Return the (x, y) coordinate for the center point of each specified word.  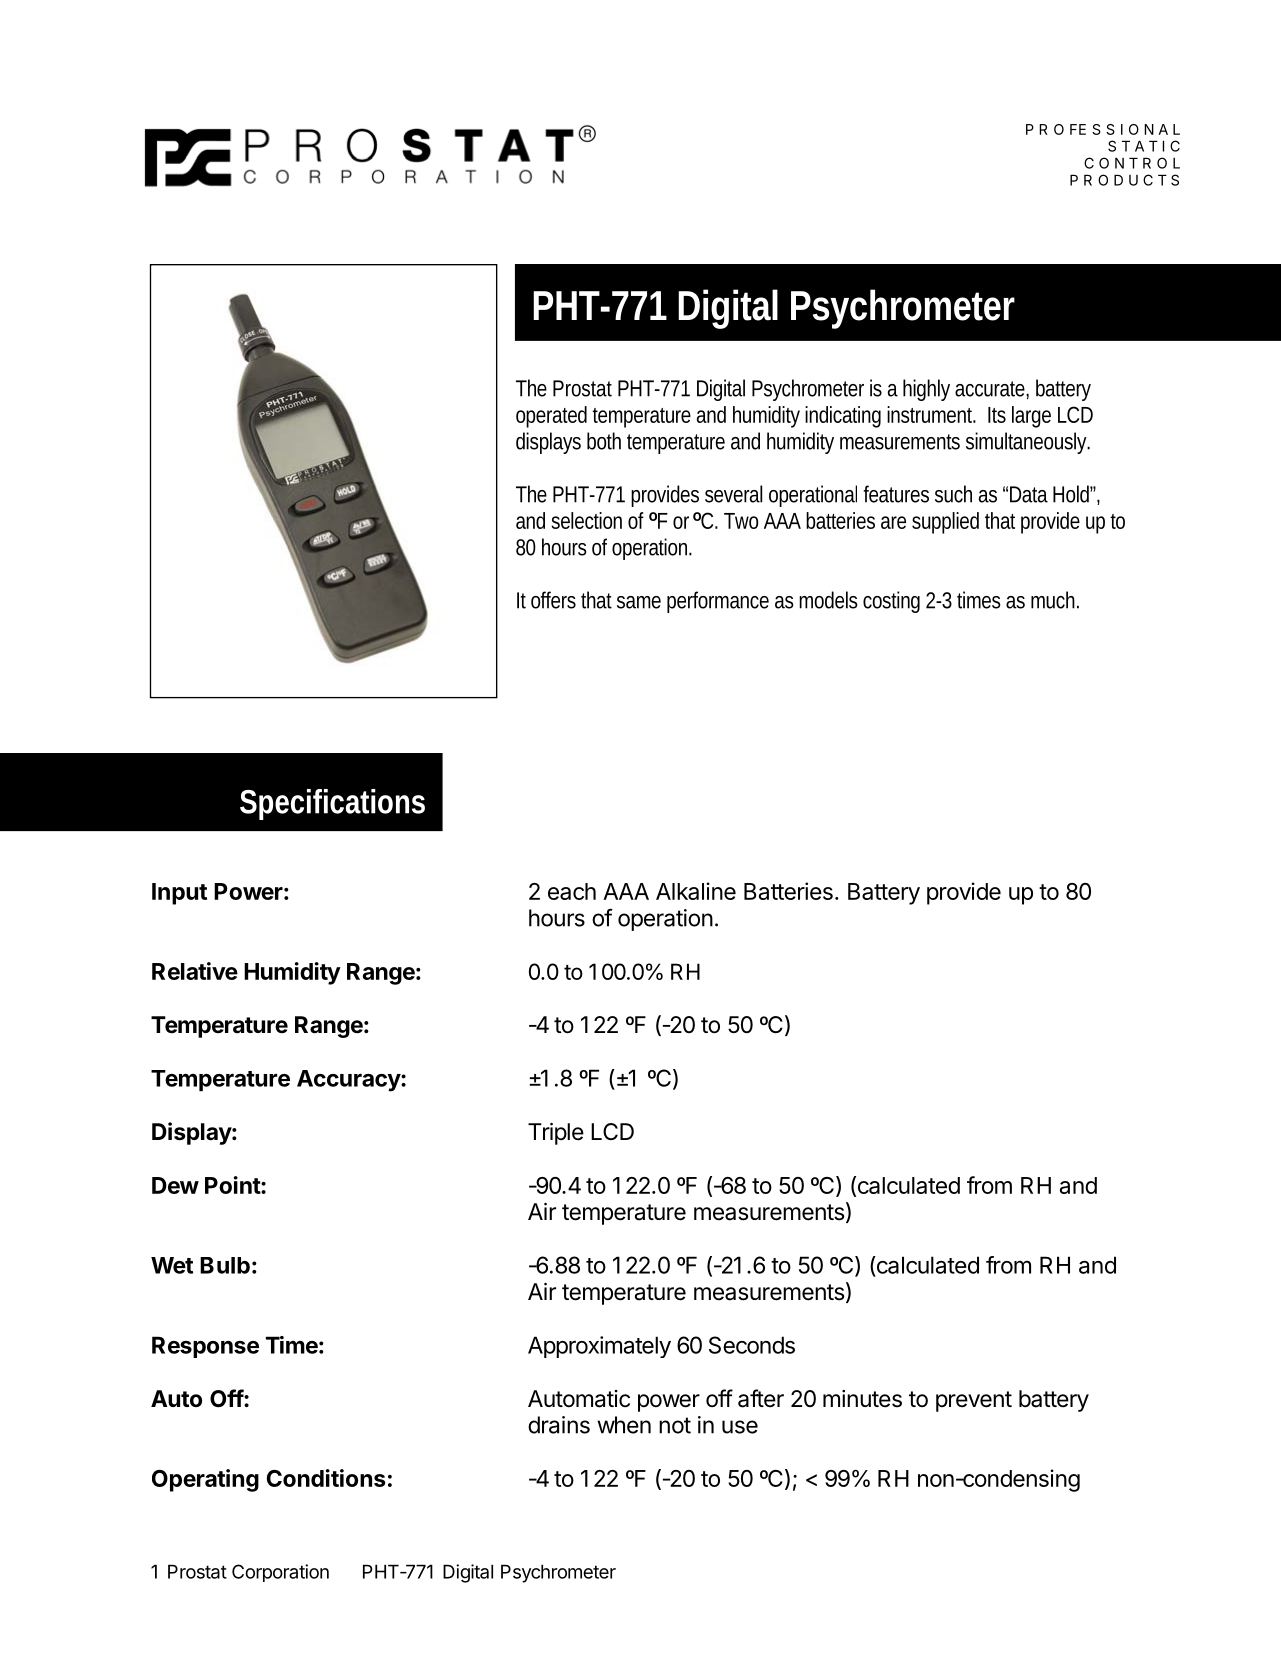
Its (997, 415)
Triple (556, 1134)
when (624, 1425)
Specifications (332, 804)
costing (891, 602)
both (604, 441)
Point (233, 1185)
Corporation (280, 1573)
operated (551, 417)
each (572, 891)
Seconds (752, 1345)
